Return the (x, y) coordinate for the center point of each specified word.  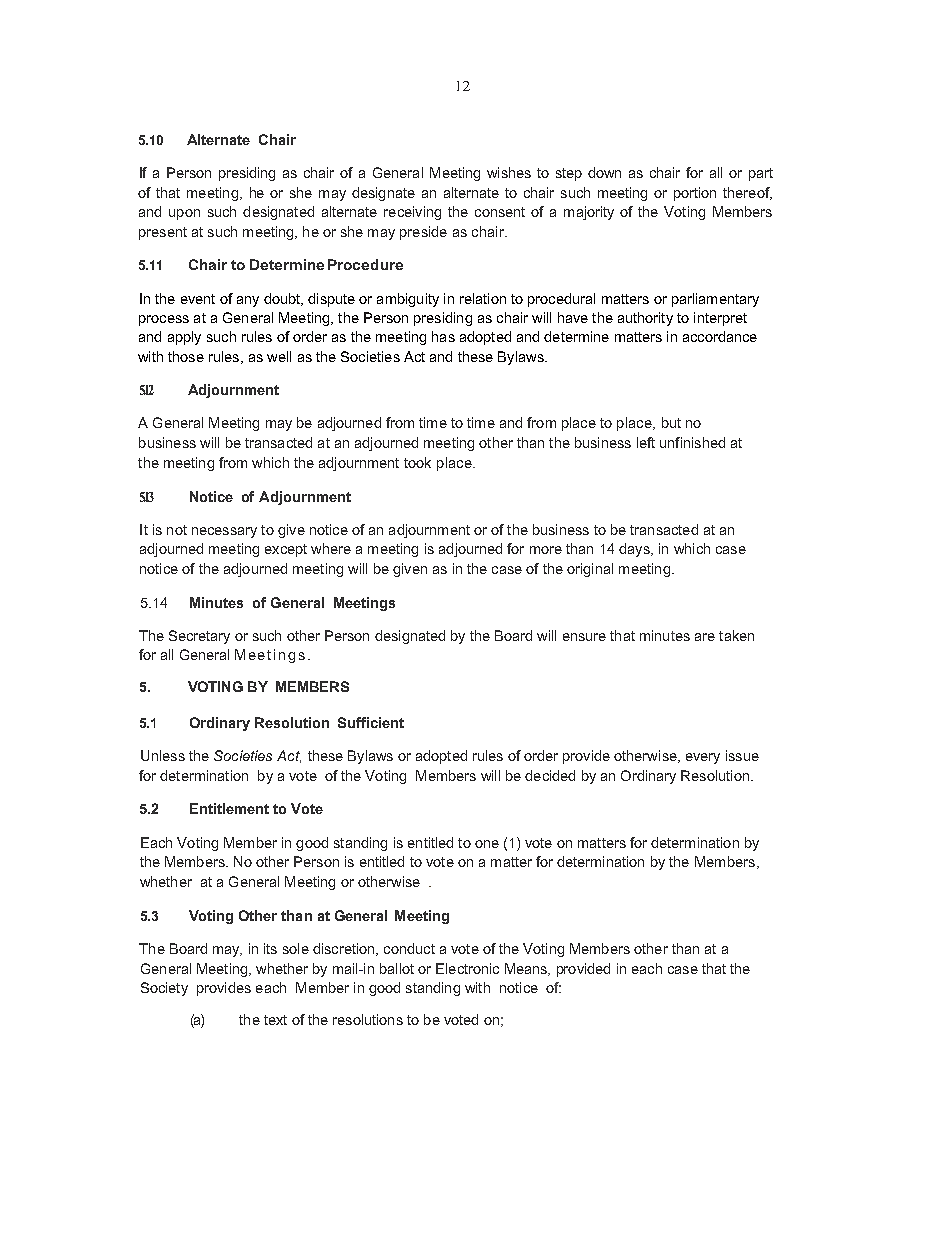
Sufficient (371, 722)
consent (500, 212)
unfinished (692, 442)
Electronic (467, 968)
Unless (163, 755)
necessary (224, 532)
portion (695, 194)
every (703, 758)
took (417, 462)
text (275, 1020)
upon (184, 214)
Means (527, 969)
